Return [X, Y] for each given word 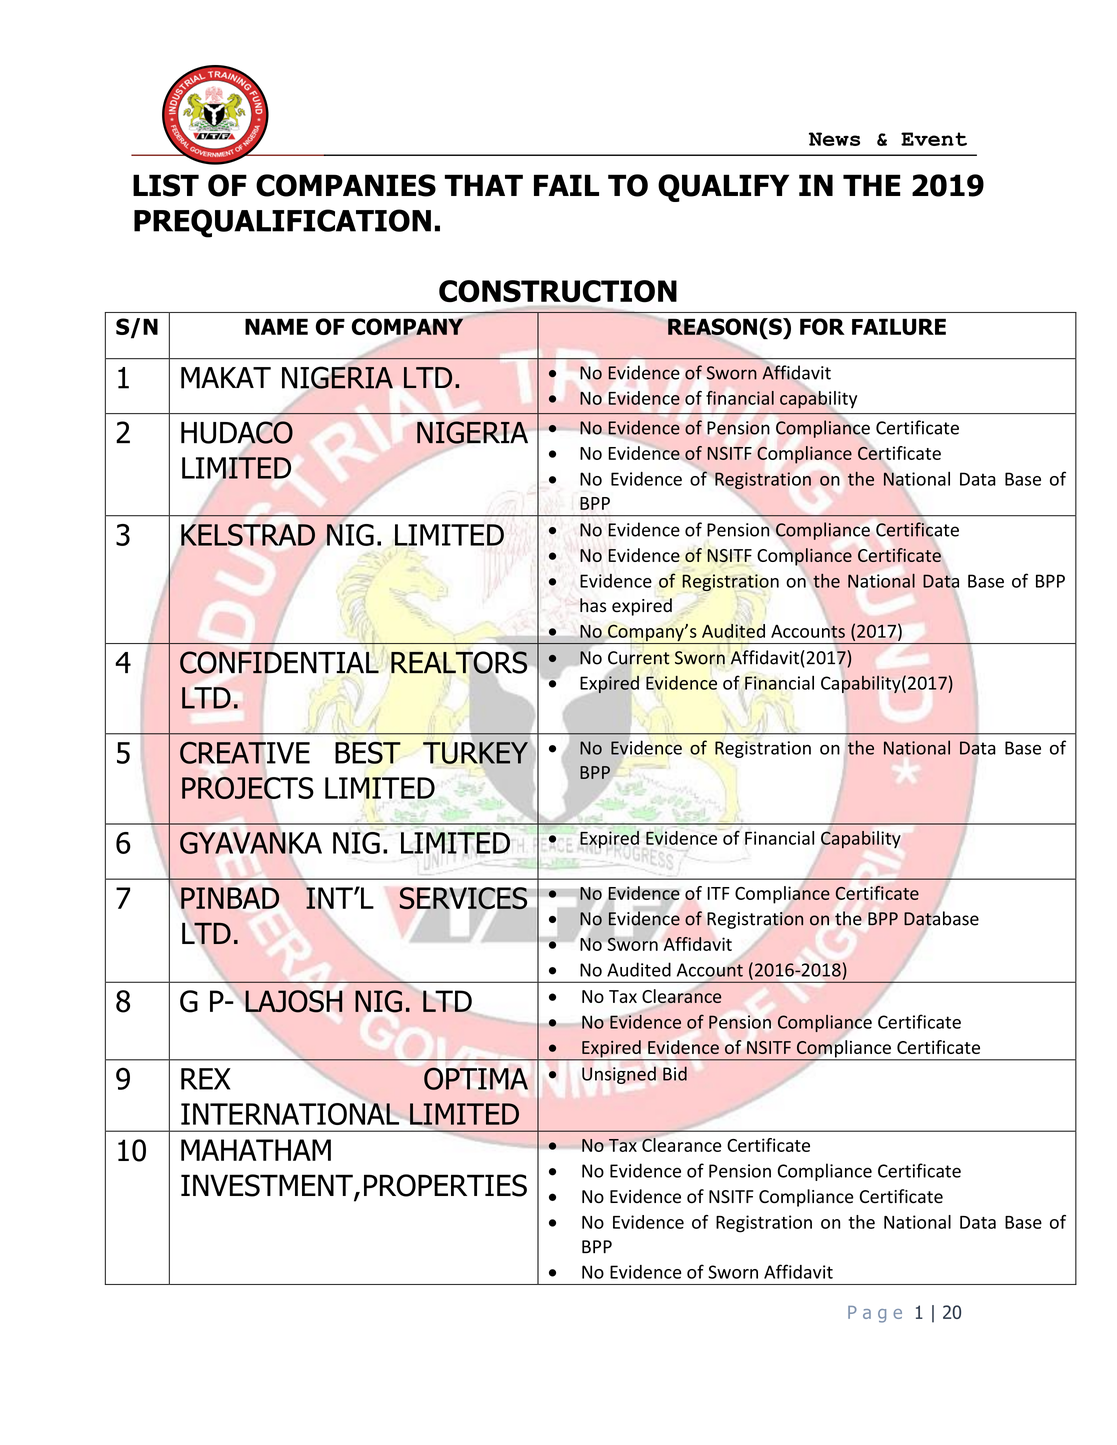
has [593, 605]
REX [206, 1079]
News [834, 139]
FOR [822, 326]
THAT [484, 185]
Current [639, 658]
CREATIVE [245, 753]
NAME [276, 326]
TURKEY [475, 753]
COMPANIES [346, 185]
